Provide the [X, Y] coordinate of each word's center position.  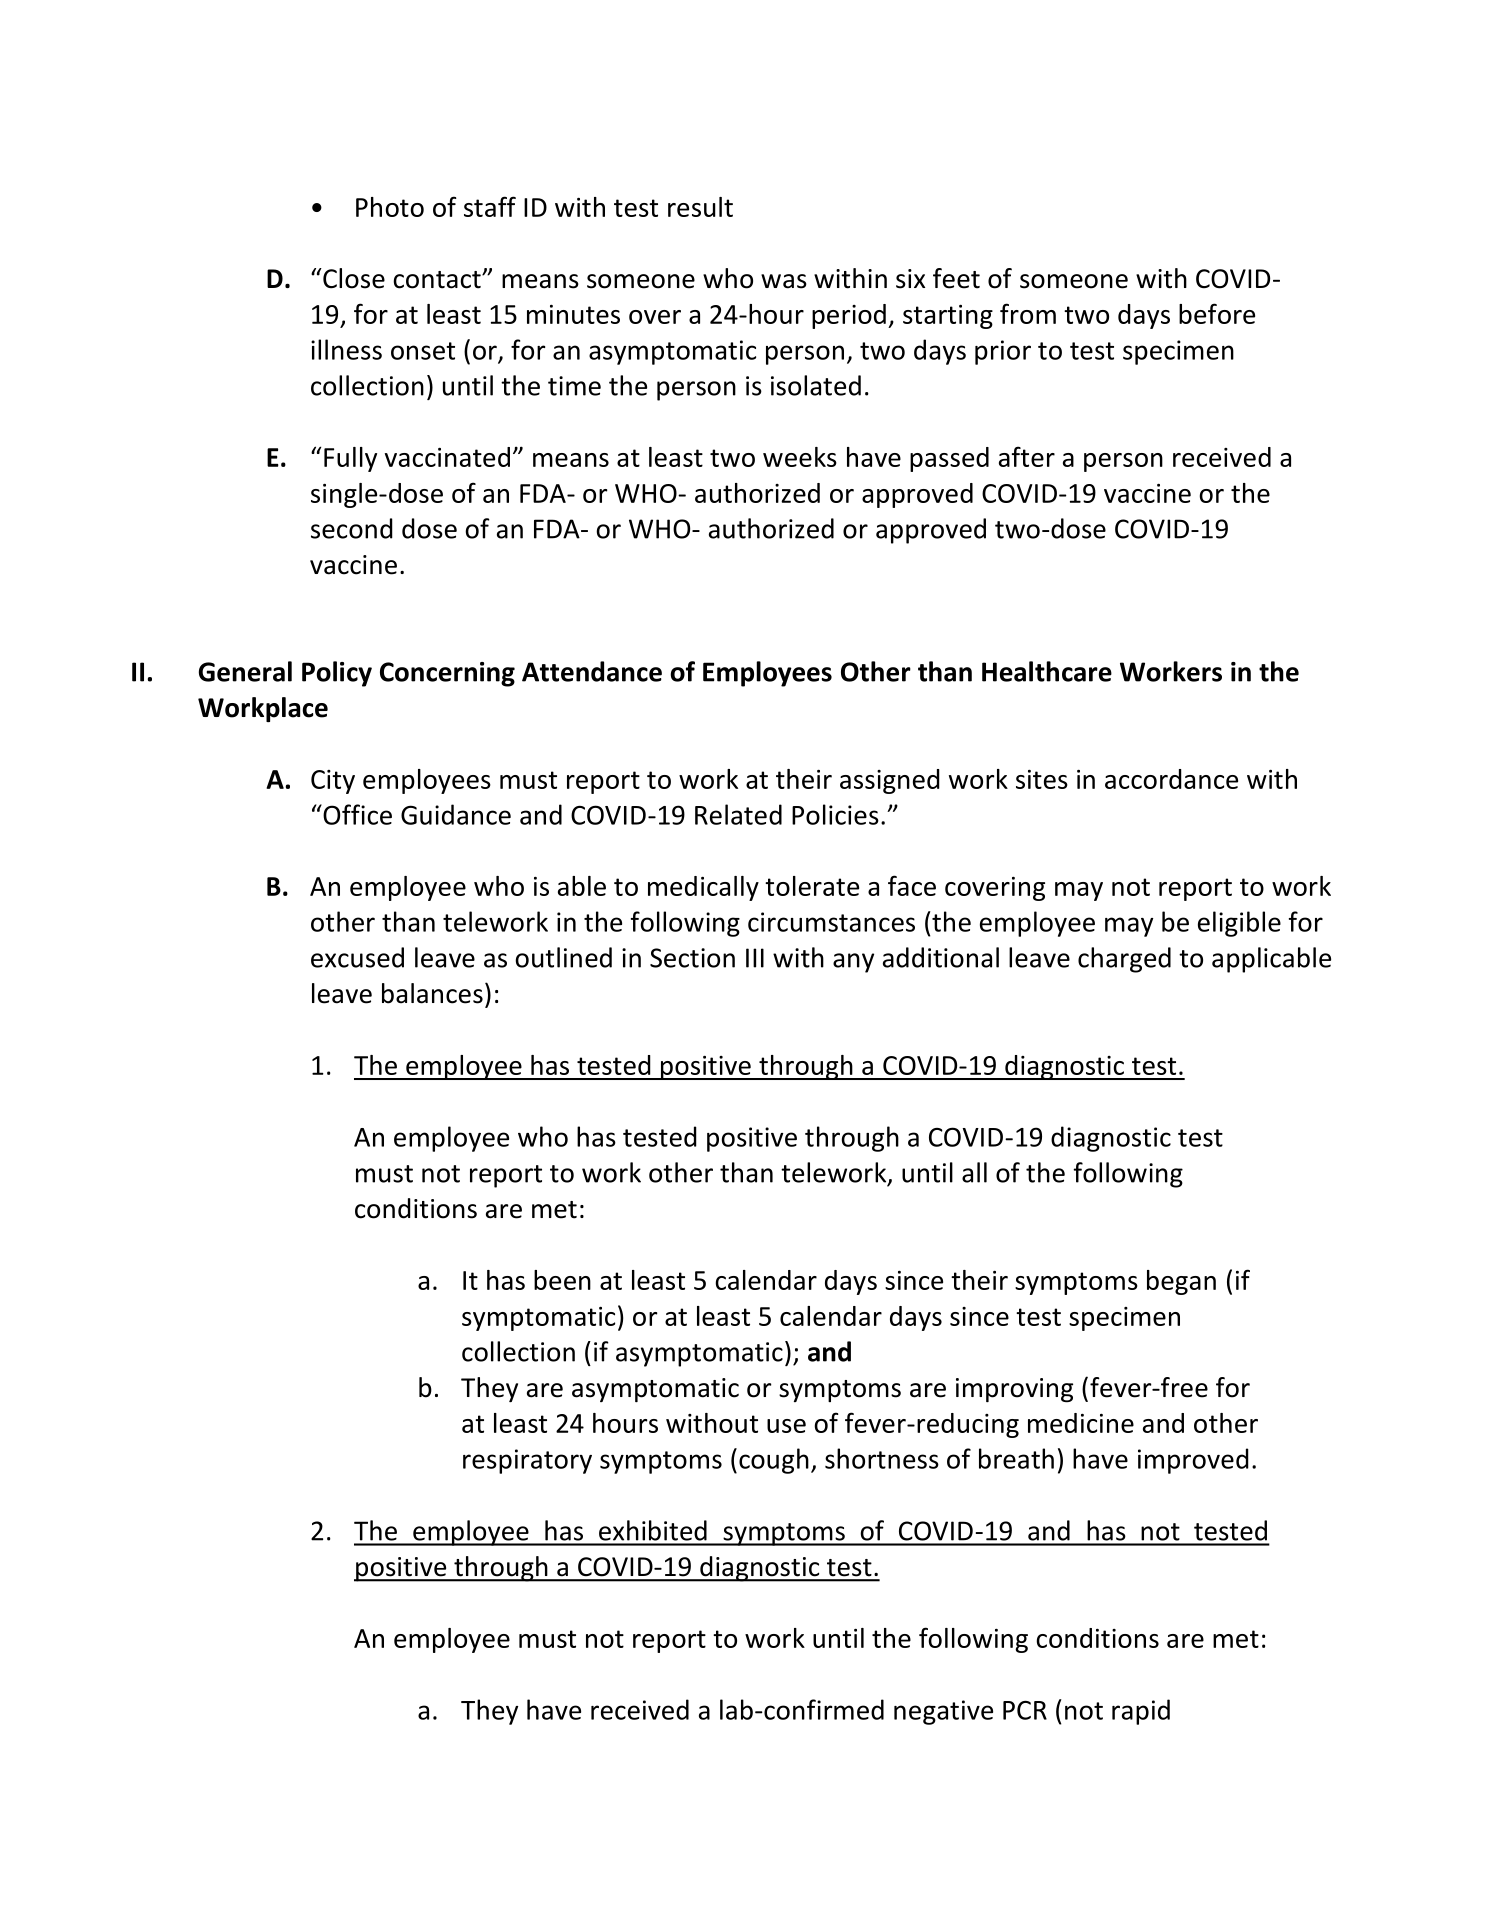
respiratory [527, 1461]
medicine [1081, 1423]
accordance [1171, 779]
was [784, 281]
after [1027, 456]
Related [738, 814]
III [755, 958]
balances [432, 993]
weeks [800, 457]
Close [353, 278]
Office [356, 814]
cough [774, 1461]
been [562, 1280]
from [1028, 313]
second [352, 528]
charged [1124, 960]
